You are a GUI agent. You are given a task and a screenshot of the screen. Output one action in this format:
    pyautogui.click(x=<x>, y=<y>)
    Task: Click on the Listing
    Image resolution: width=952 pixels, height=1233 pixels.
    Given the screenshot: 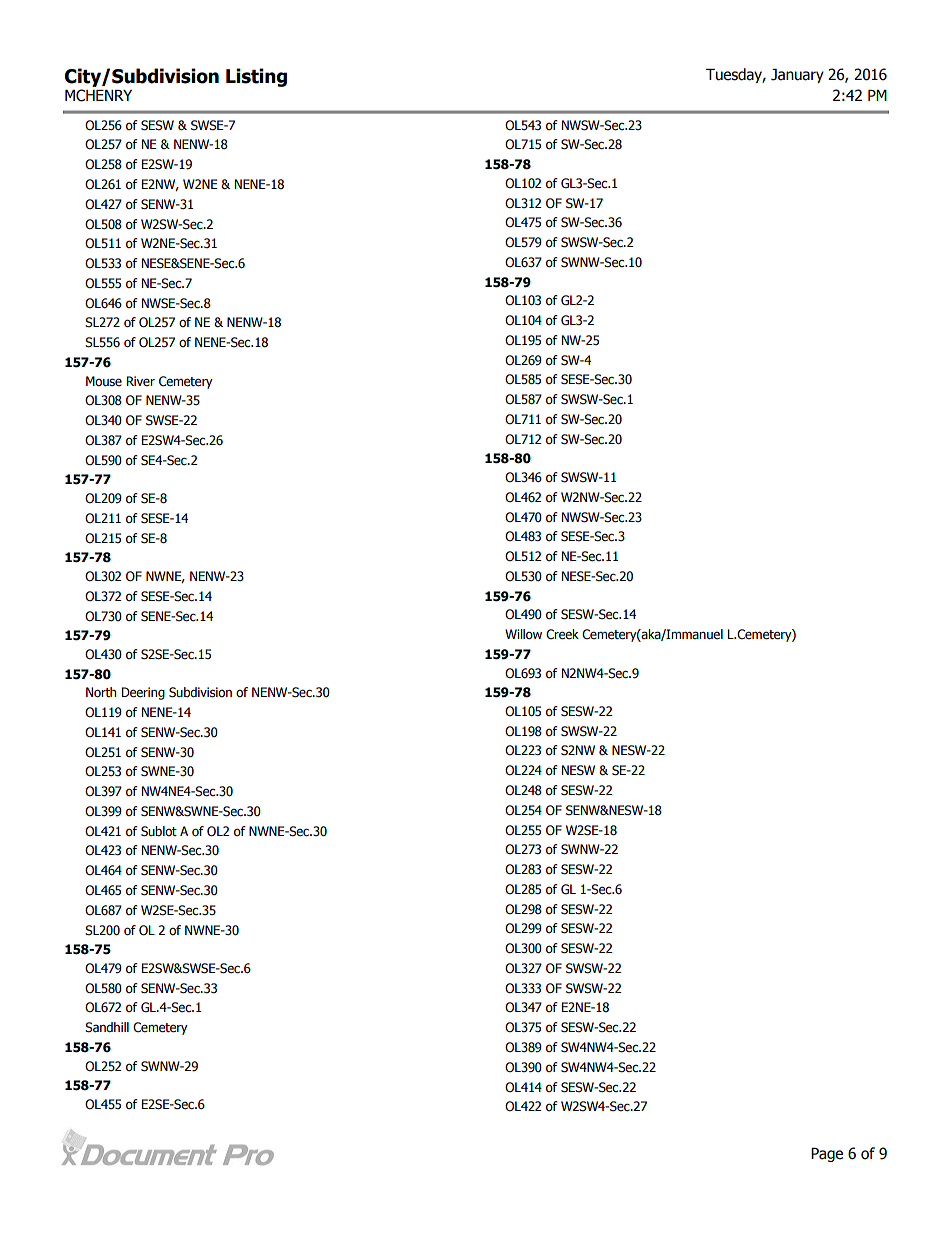 What is the action you would take?
    pyautogui.click(x=256, y=77)
